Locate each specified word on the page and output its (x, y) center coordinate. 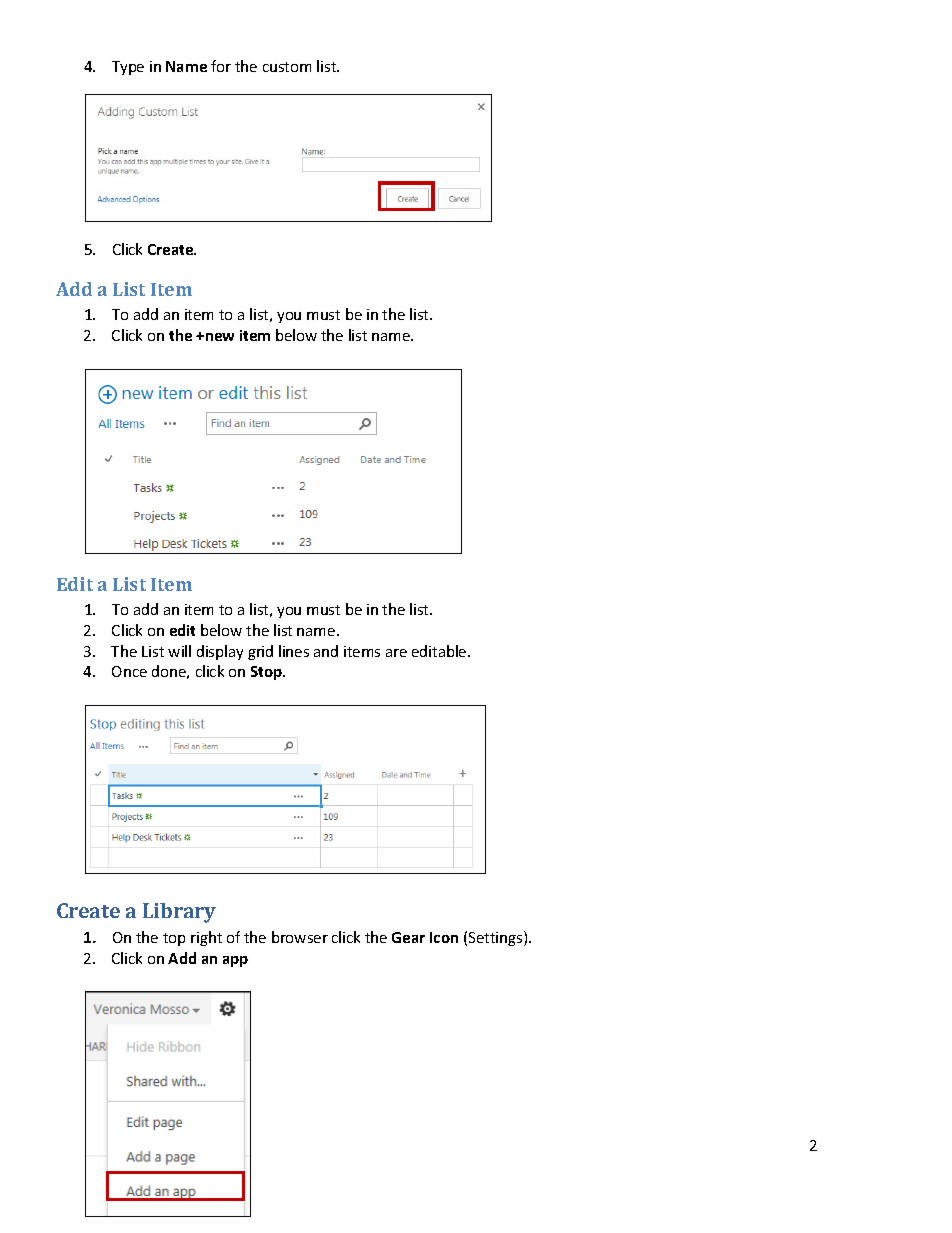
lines (294, 651)
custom (287, 67)
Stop (267, 673)
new (220, 337)
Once (129, 671)
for (221, 66)
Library (179, 913)
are (396, 653)
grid (260, 652)
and (326, 651)
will (179, 651)
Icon (444, 937)
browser (300, 937)
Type (128, 68)
